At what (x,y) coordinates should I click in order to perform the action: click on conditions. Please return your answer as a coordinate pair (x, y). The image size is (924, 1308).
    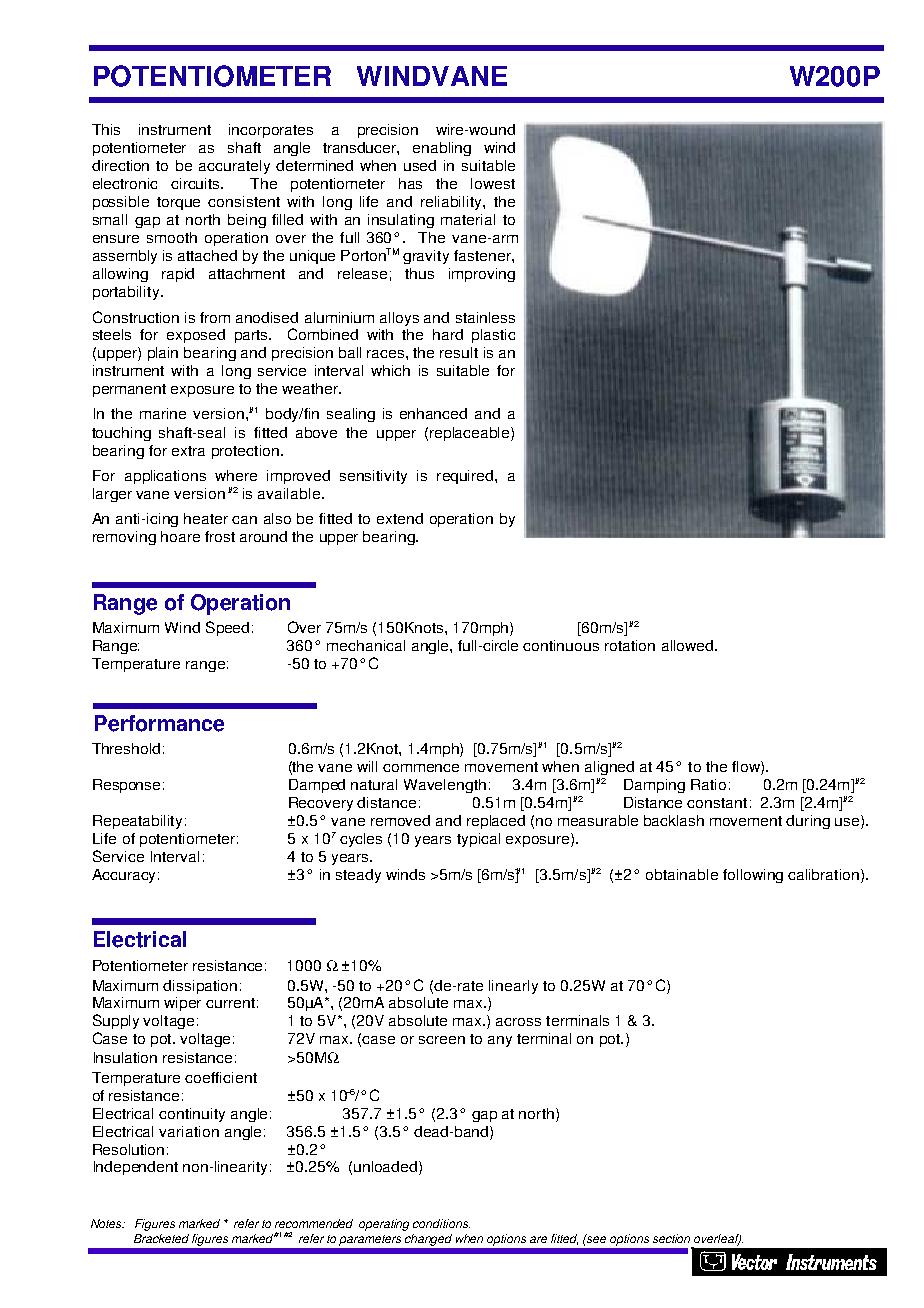
    Looking at the image, I should click on (441, 1223).
